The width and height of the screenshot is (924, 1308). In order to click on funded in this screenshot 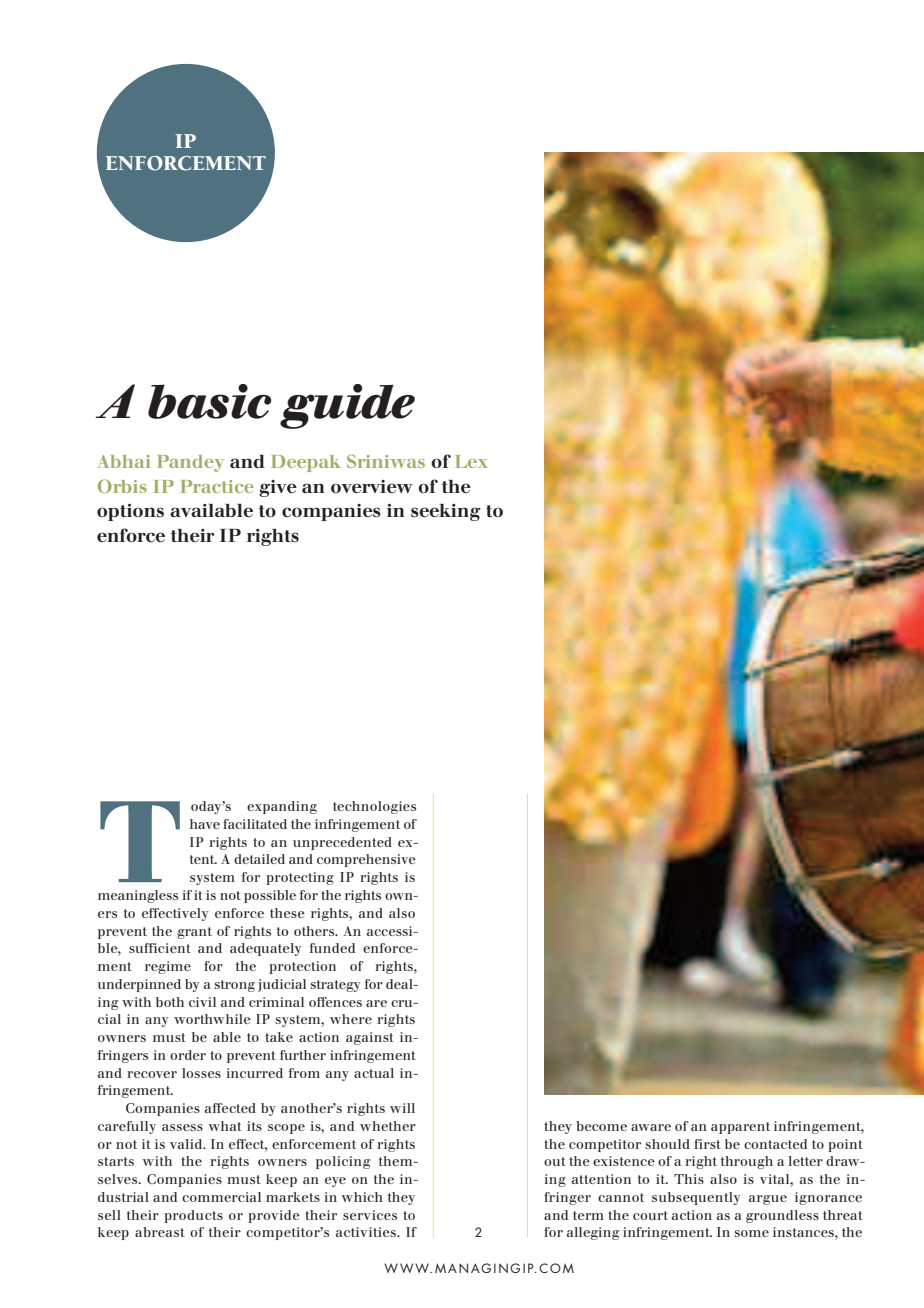, I will do `click(332, 948)`.
